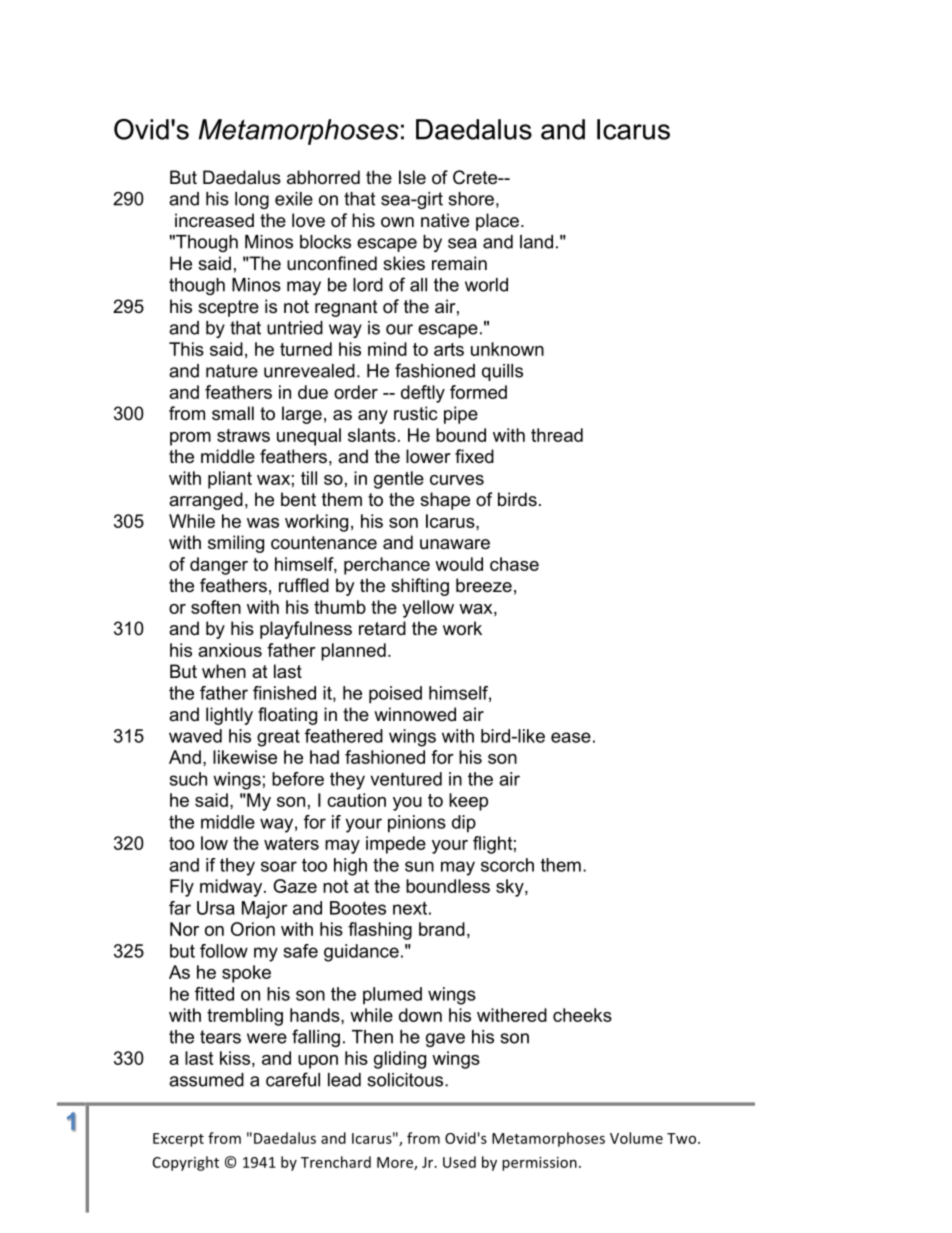 The height and width of the screenshot is (1233, 952). Describe the element at coordinates (412, 177) in the screenshot. I see `Isle` at that location.
